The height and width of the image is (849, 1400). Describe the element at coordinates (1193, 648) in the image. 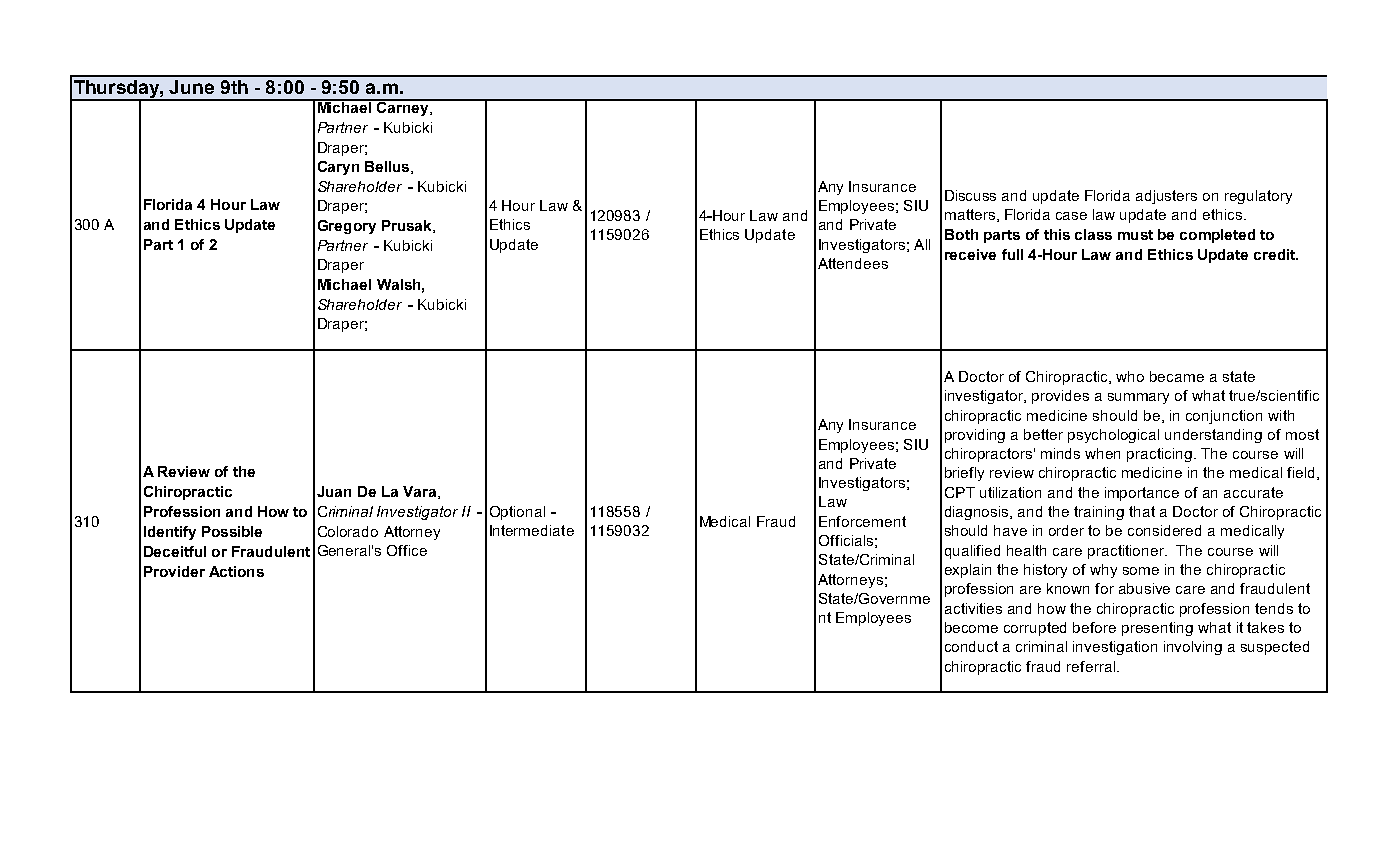

I see `involving` at that location.
